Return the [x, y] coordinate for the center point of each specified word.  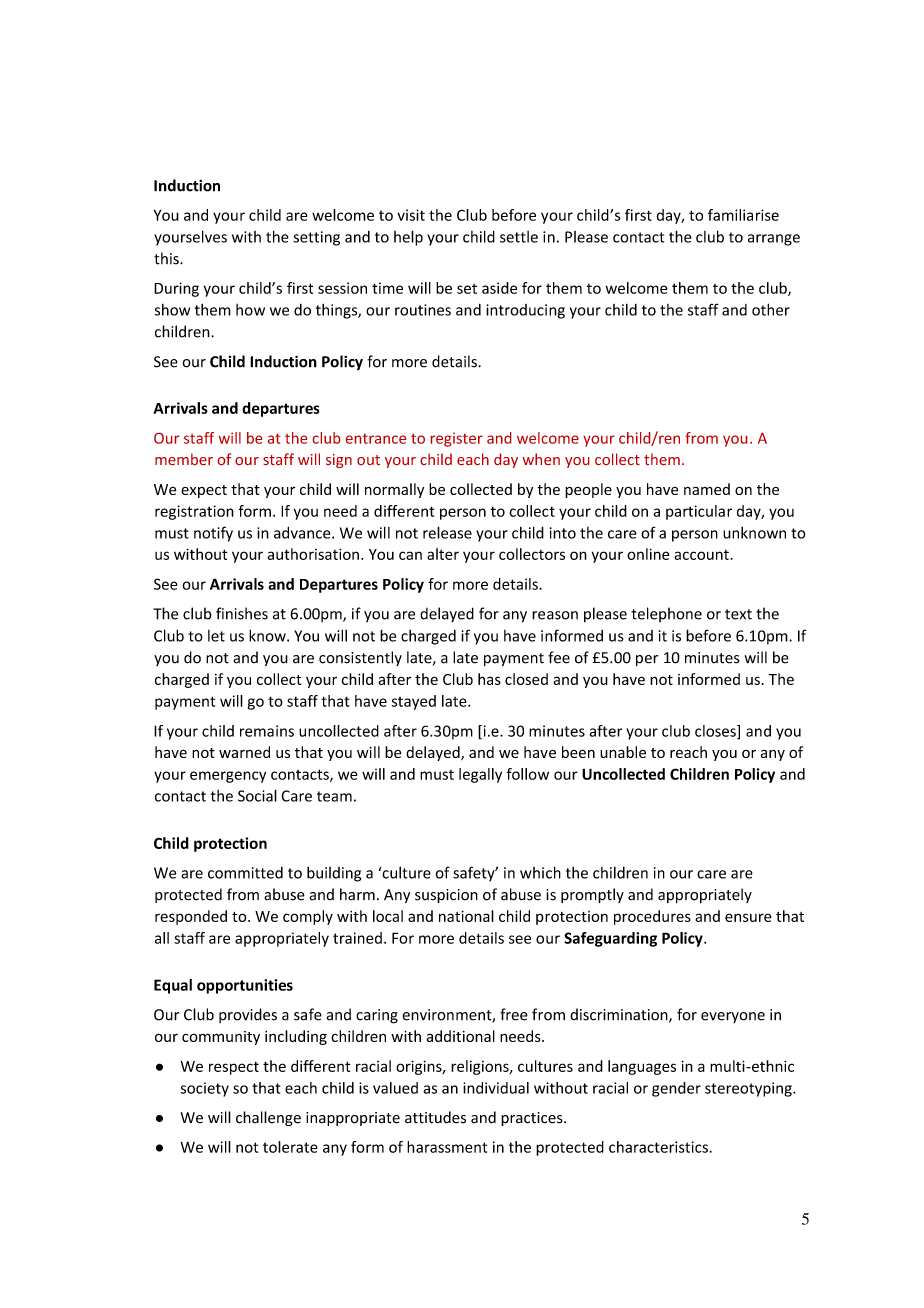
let [216, 636]
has [489, 679]
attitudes [435, 1117]
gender [676, 1089]
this [167, 258]
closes [716, 732]
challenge [268, 1118]
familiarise [743, 215]
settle [519, 237]
